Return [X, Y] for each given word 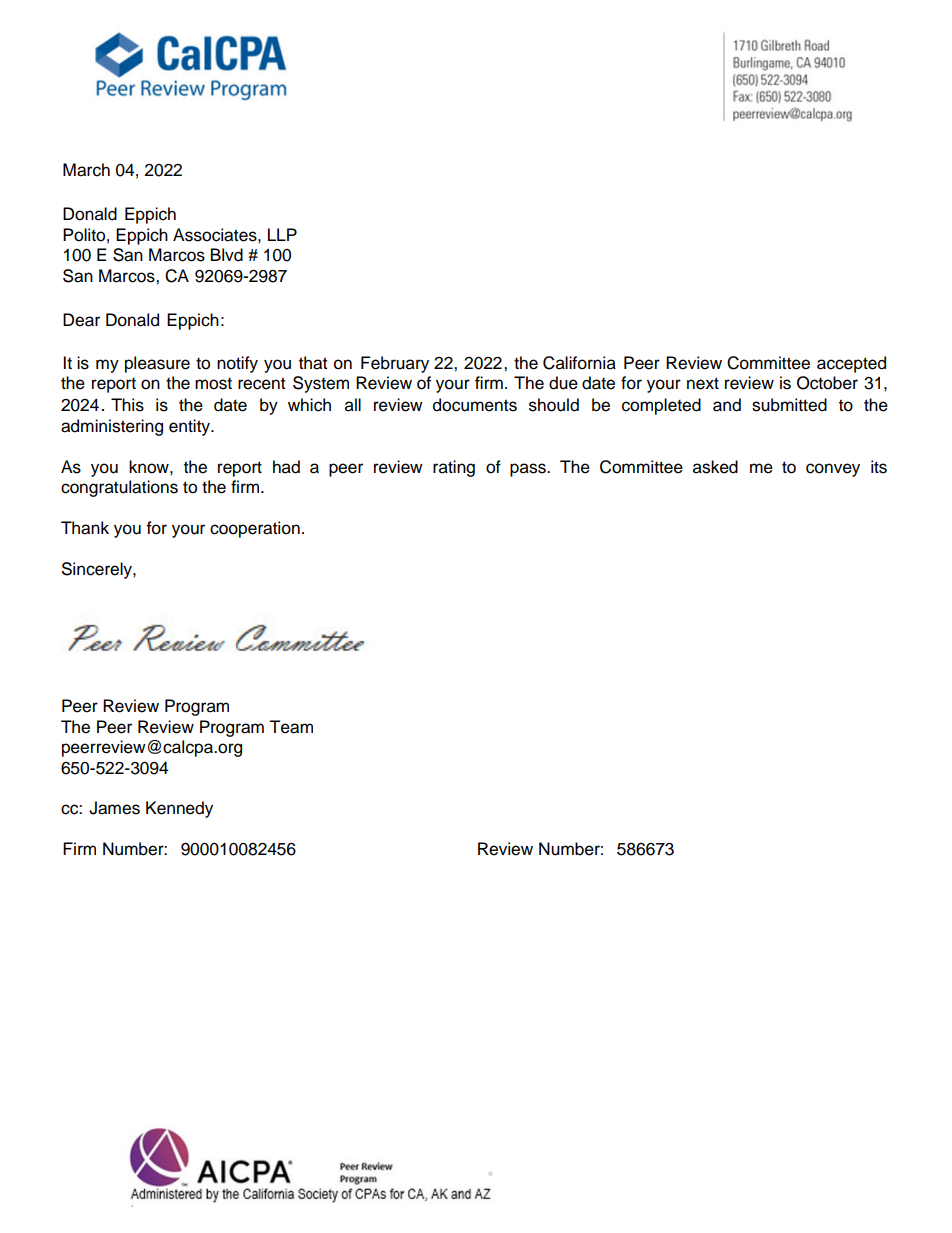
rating [454, 468]
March [86, 170]
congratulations [119, 488]
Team [291, 727]
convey [833, 470]
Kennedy [179, 809]
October [827, 383]
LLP [282, 234]
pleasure [157, 364]
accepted [851, 364]
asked [715, 467]
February [395, 364]
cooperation [255, 529]
